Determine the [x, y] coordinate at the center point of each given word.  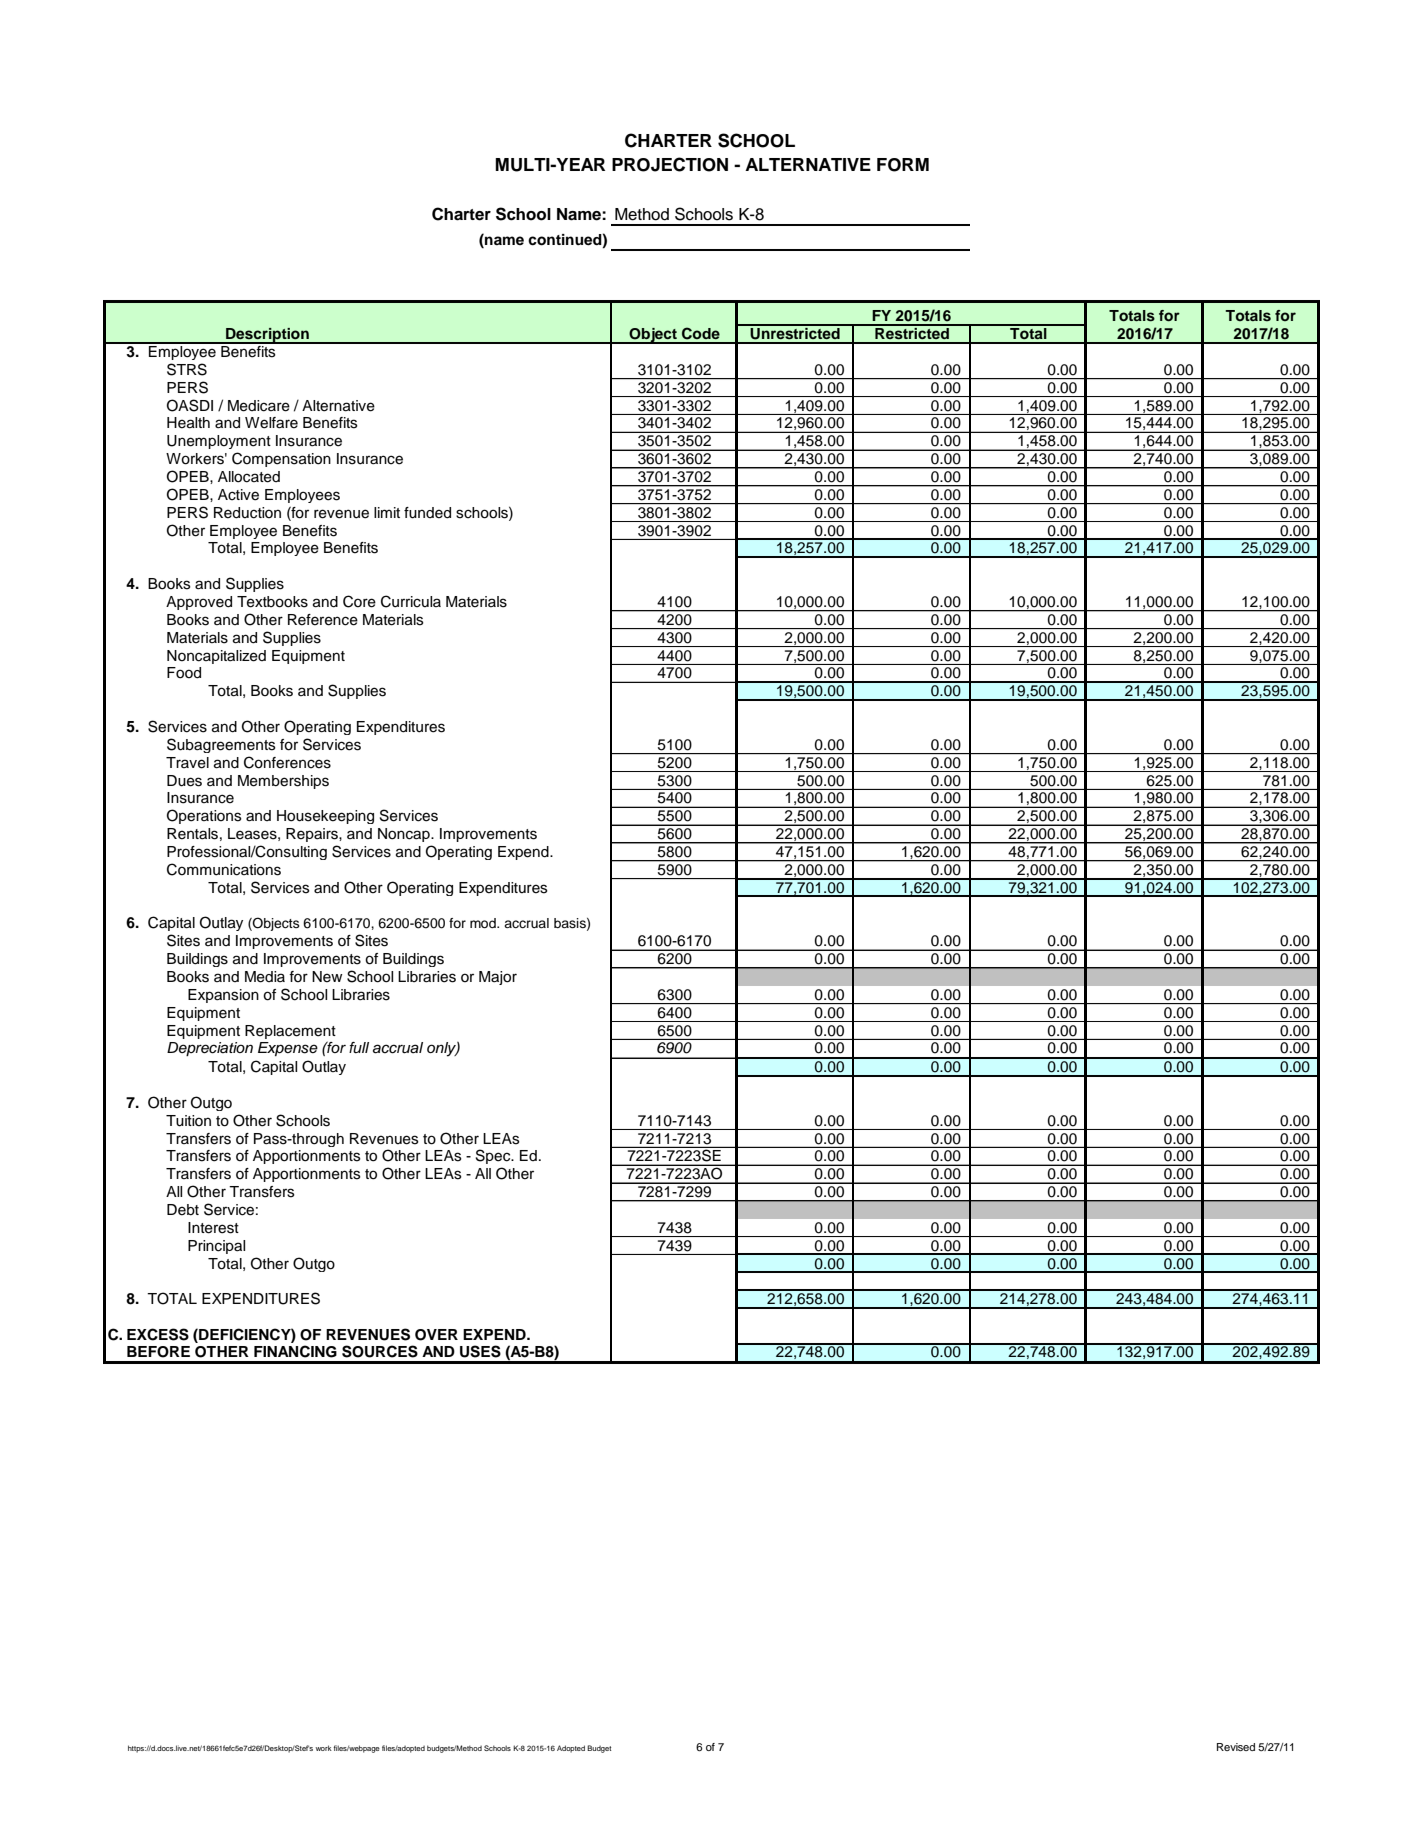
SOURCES [380, 1351]
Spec [494, 1156]
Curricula [411, 601]
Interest [213, 1228]
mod [484, 923]
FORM [903, 165]
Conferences [287, 762]
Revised [1236, 1747]
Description [267, 336]
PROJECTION [670, 164]
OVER [436, 1335]
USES [480, 1351]
